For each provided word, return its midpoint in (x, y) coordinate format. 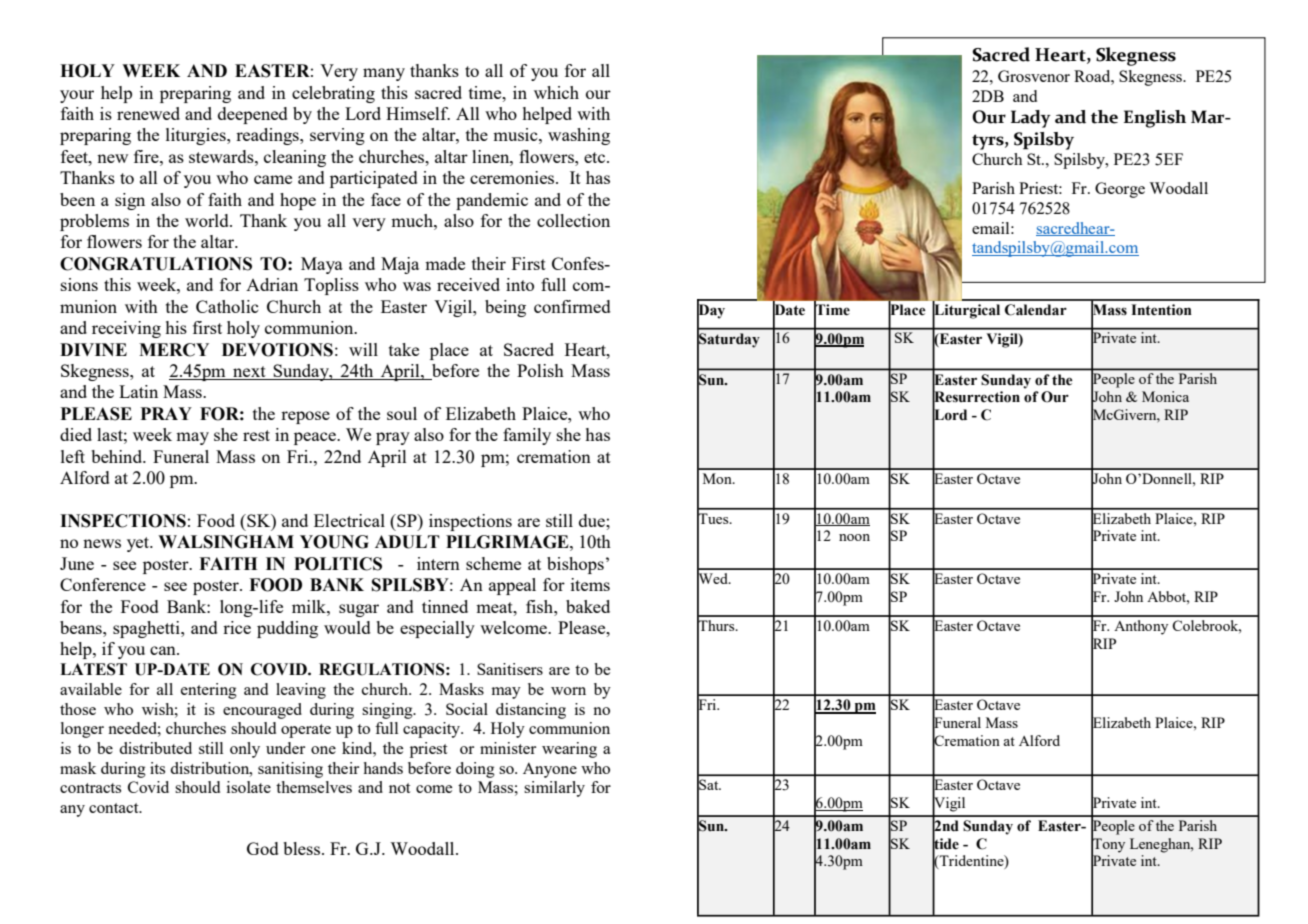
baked (588, 606)
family (527, 436)
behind (118, 456)
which (556, 92)
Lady (1031, 119)
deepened (253, 115)
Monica (1165, 396)
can (164, 650)
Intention (1161, 310)
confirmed (572, 306)
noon (854, 537)
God (263, 848)
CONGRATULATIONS (156, 264)
